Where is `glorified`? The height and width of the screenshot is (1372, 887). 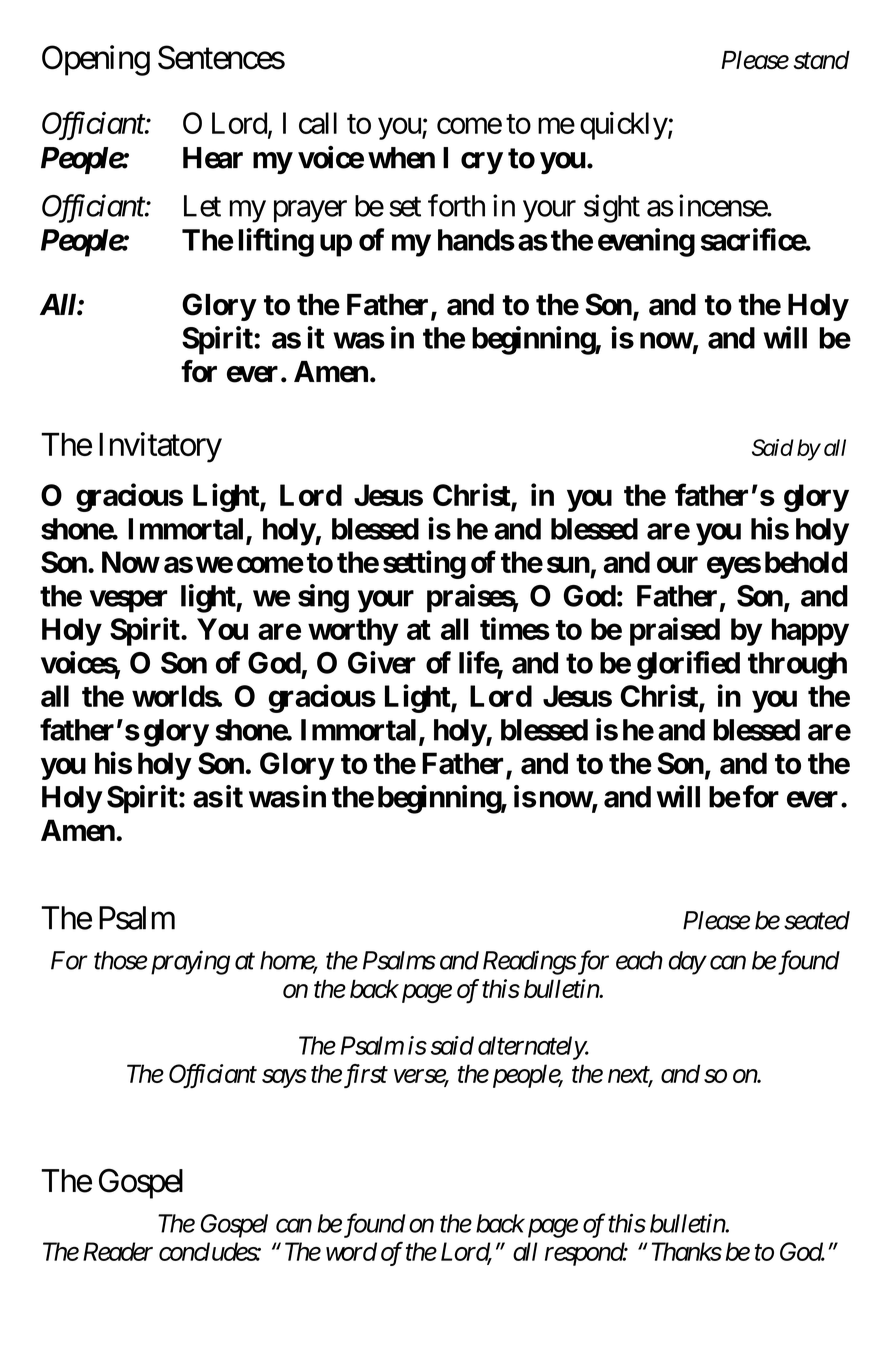 glorified is located at coordinates (688, 665).
